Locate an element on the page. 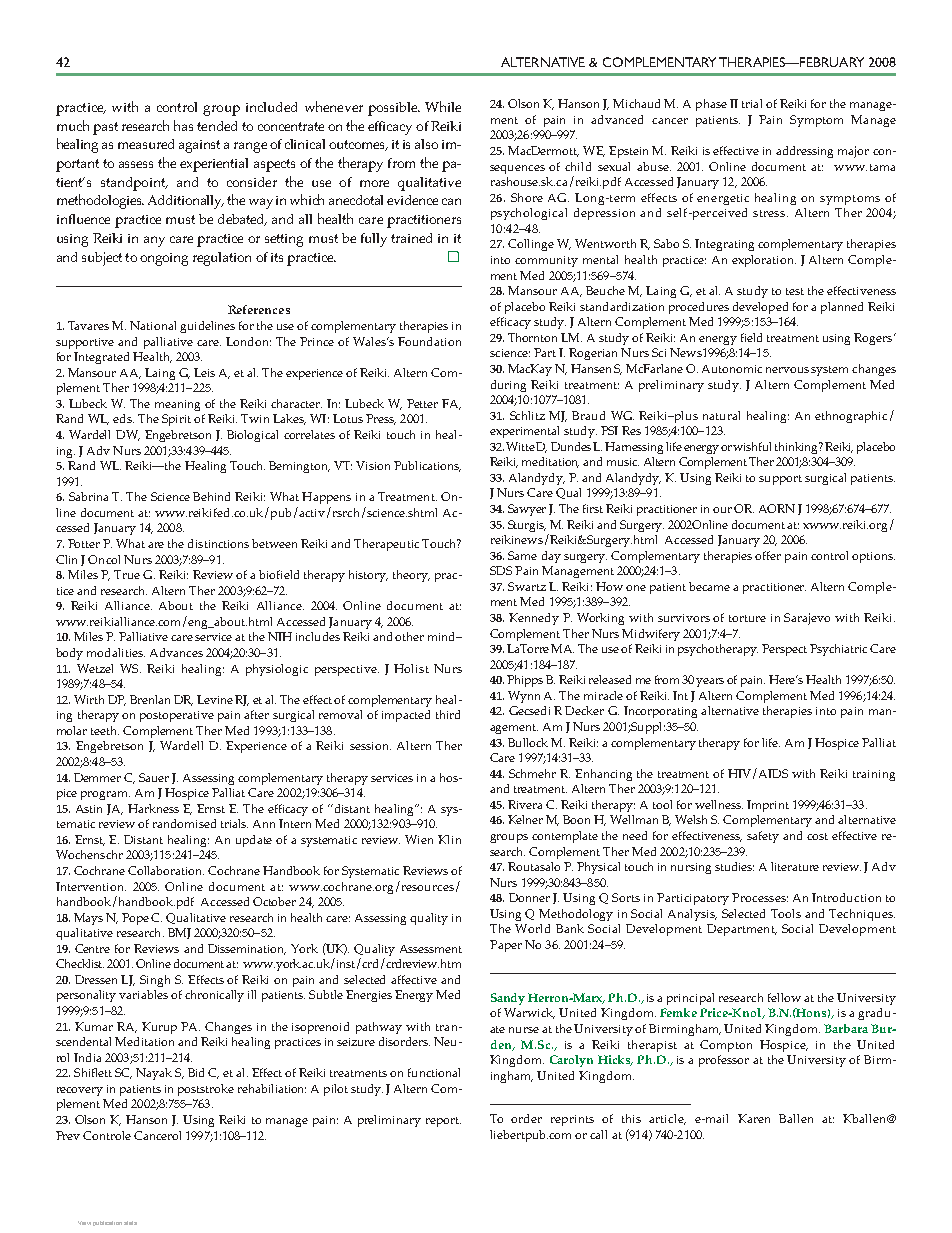 The image size is (952, 1233). stats is located at coordinates (130, 1223).
